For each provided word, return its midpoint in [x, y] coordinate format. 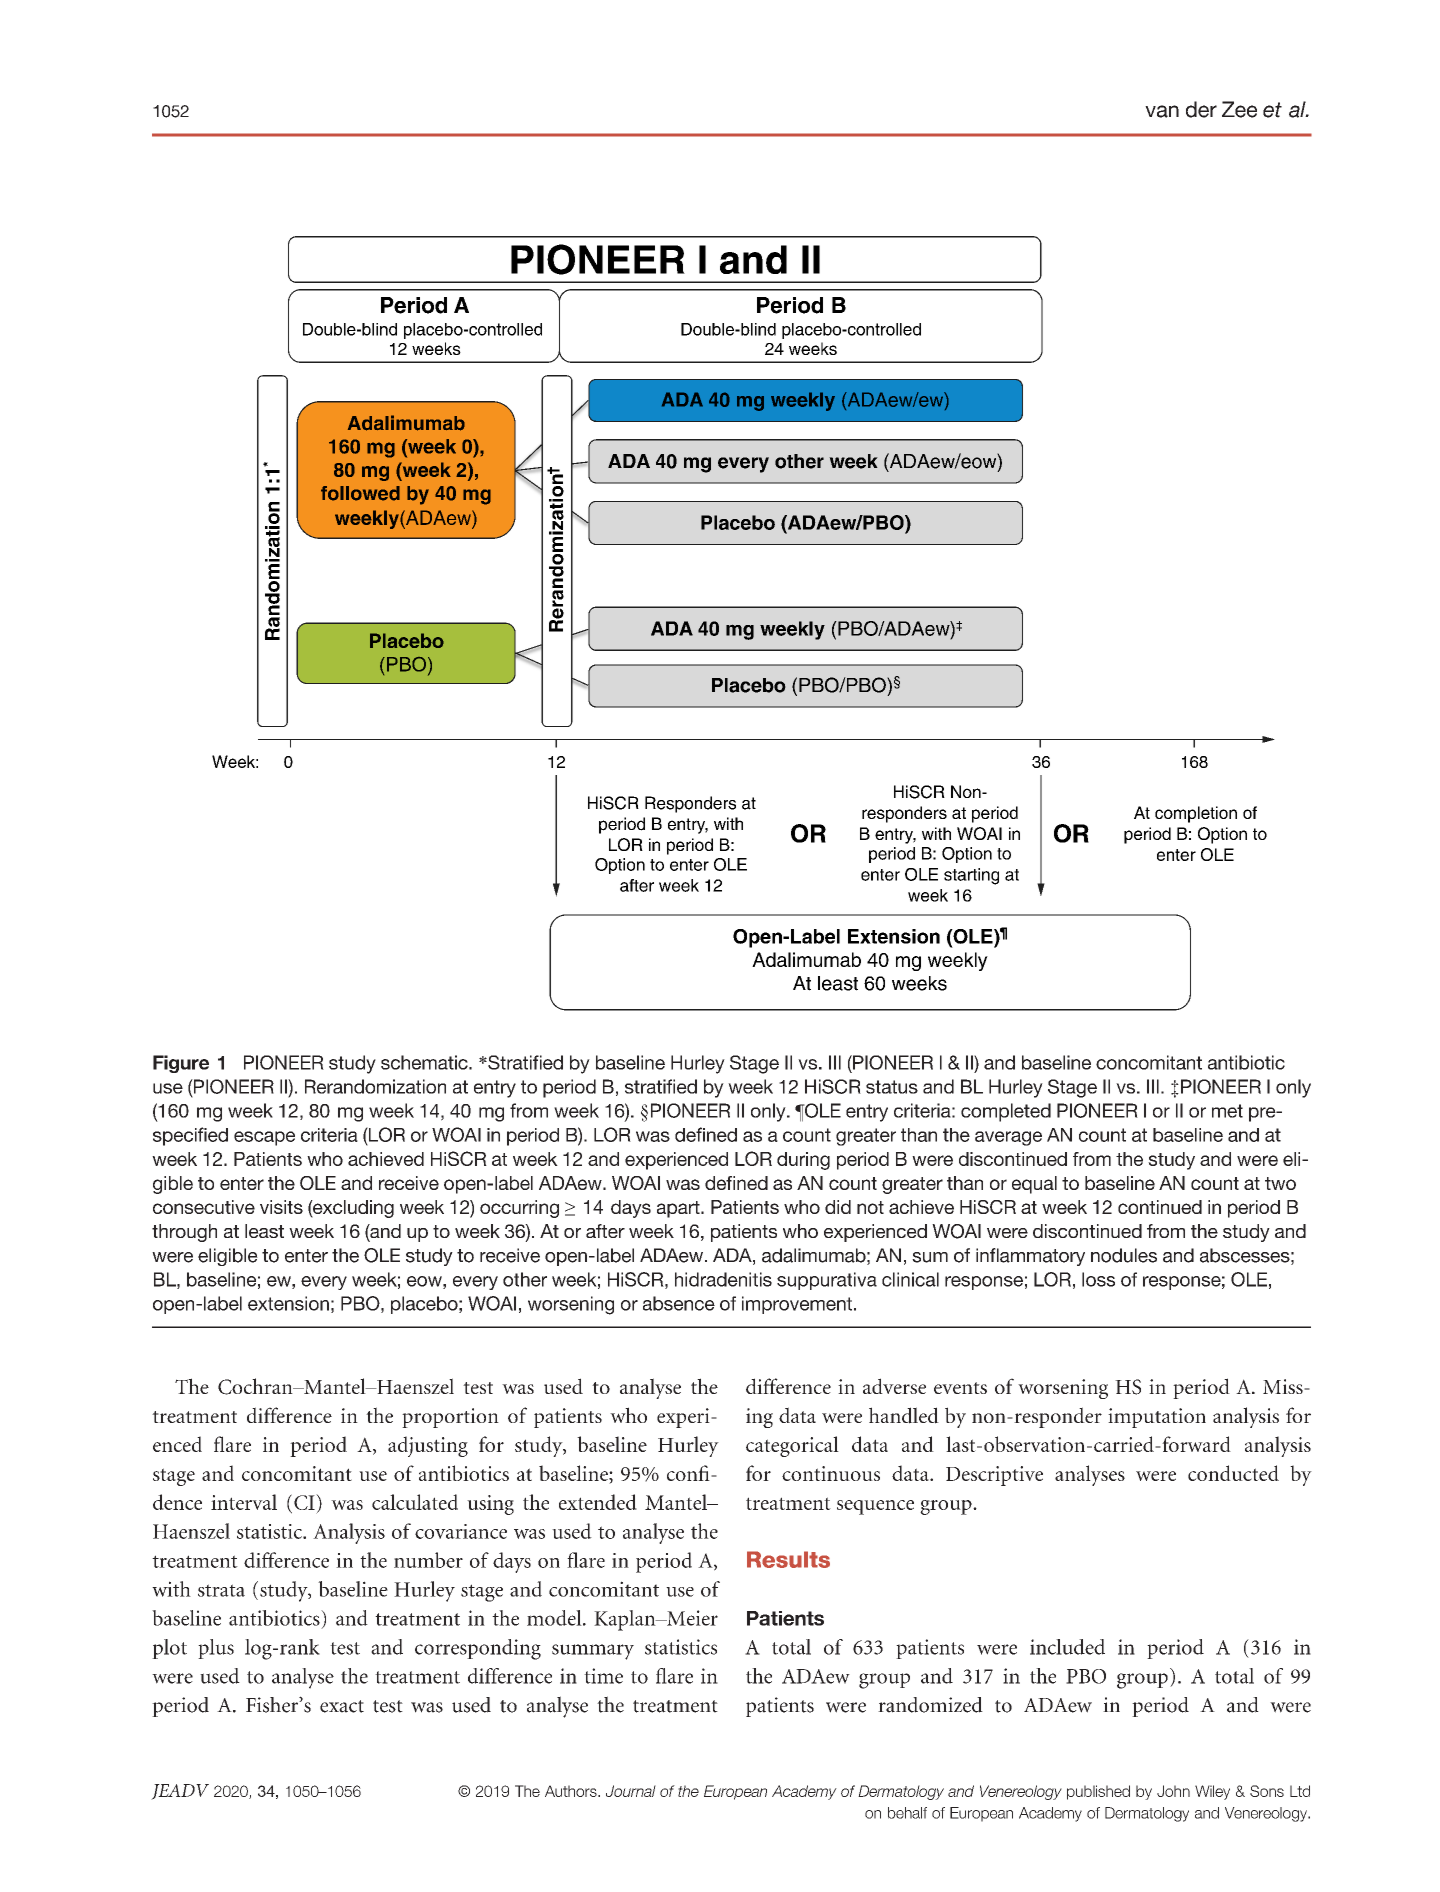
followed [360, 493]
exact [342, 1706]
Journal [631, 1791]
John [1173, 1791]
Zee [1239, 109]
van [1162, 111]
